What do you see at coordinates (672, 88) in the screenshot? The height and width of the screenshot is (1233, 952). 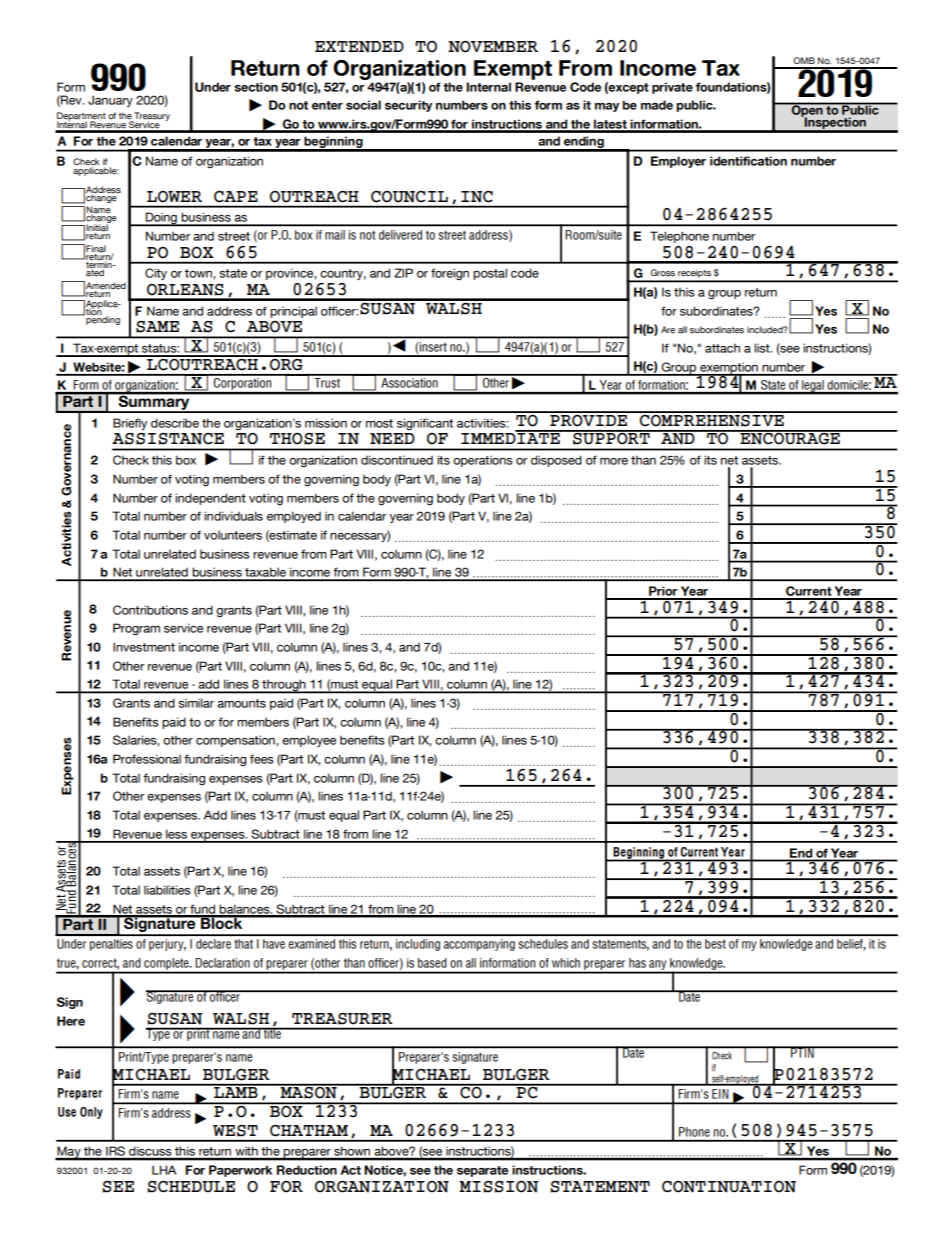 I see `private` at bounding box center [672, 88].
